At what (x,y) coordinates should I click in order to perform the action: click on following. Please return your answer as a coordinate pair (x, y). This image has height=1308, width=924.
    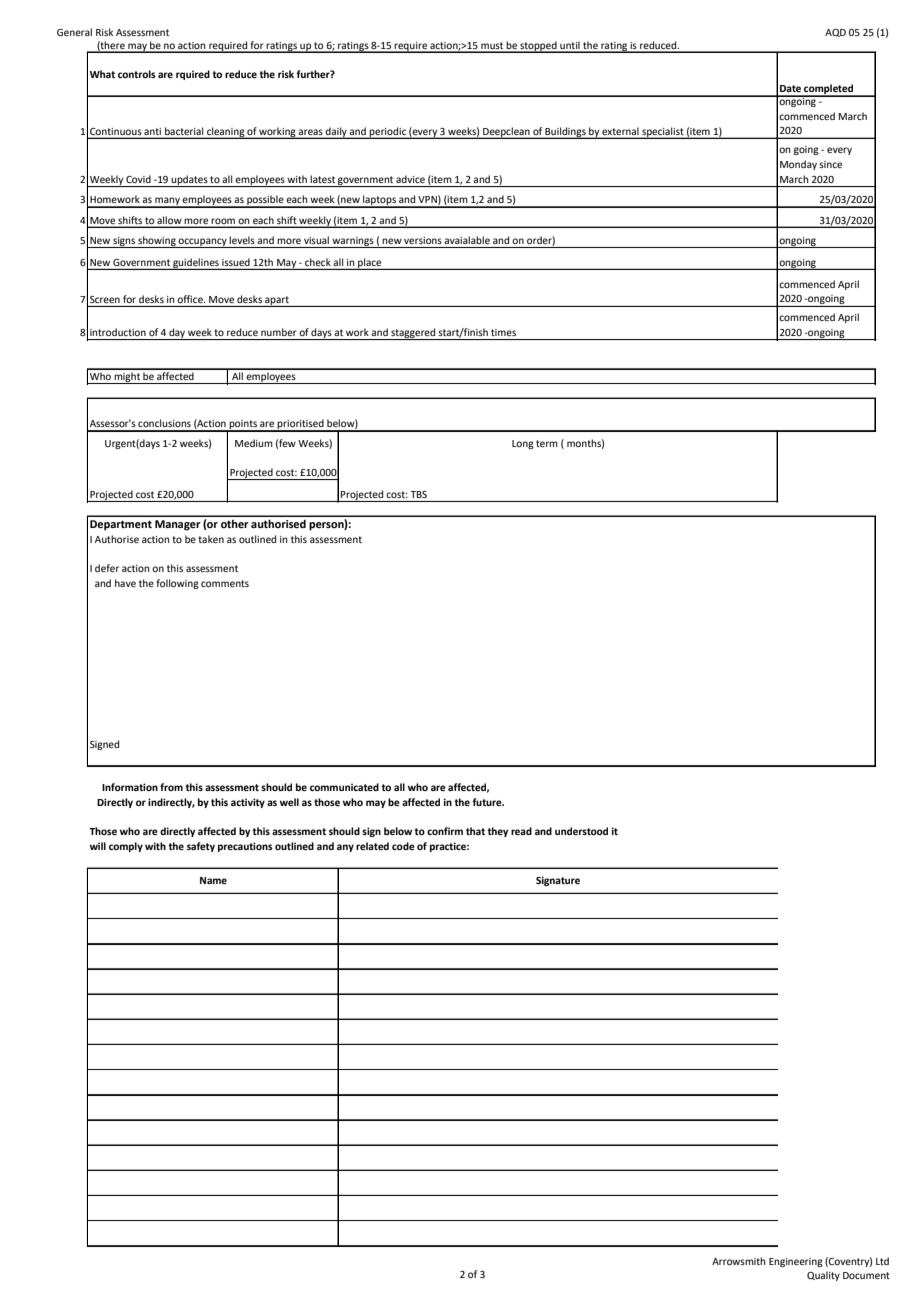
    Looking at the image, I should click on (177, 584).
